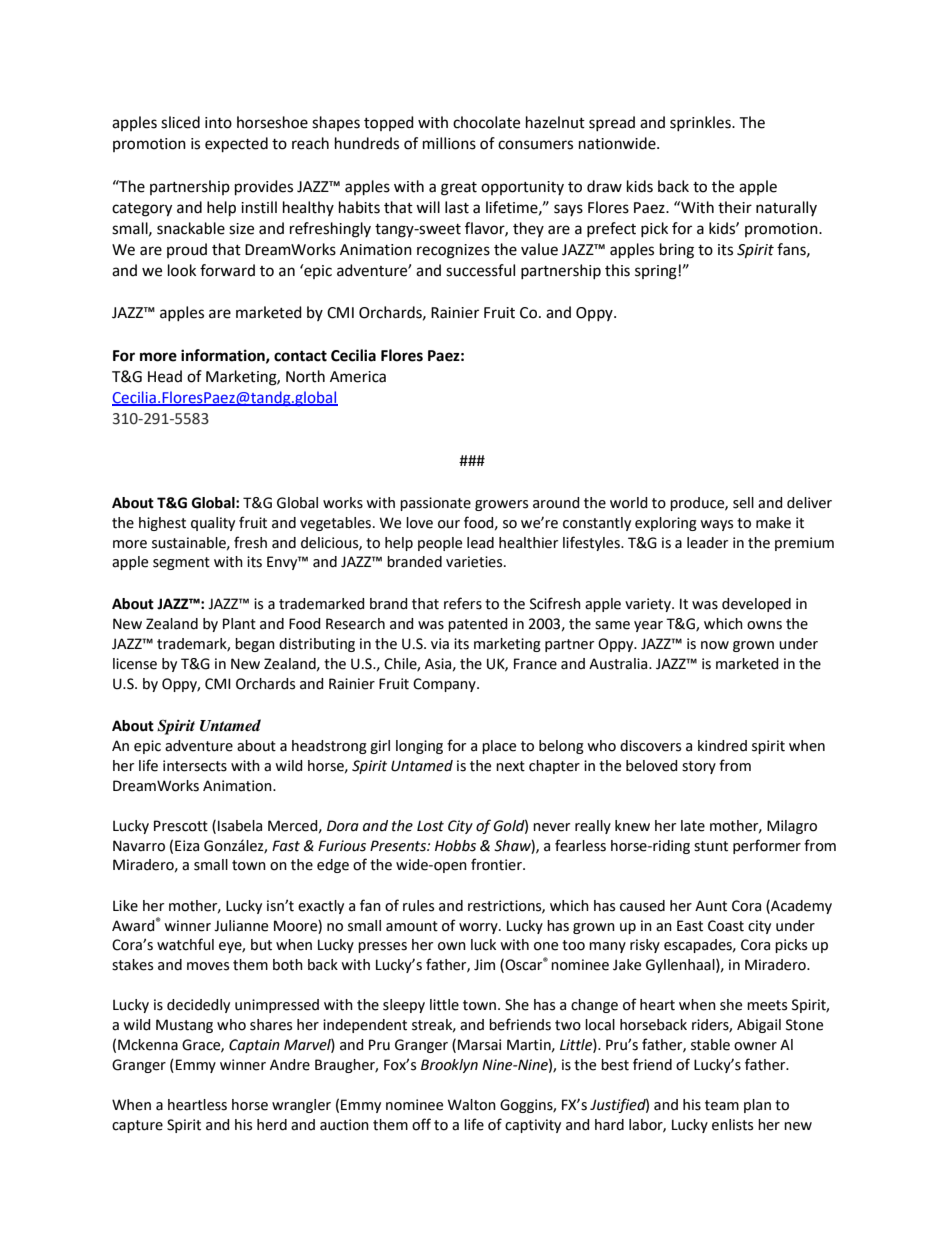  Describe the element at coordinates (272, 1125) in the screenshot. I see `herd` at that location.
